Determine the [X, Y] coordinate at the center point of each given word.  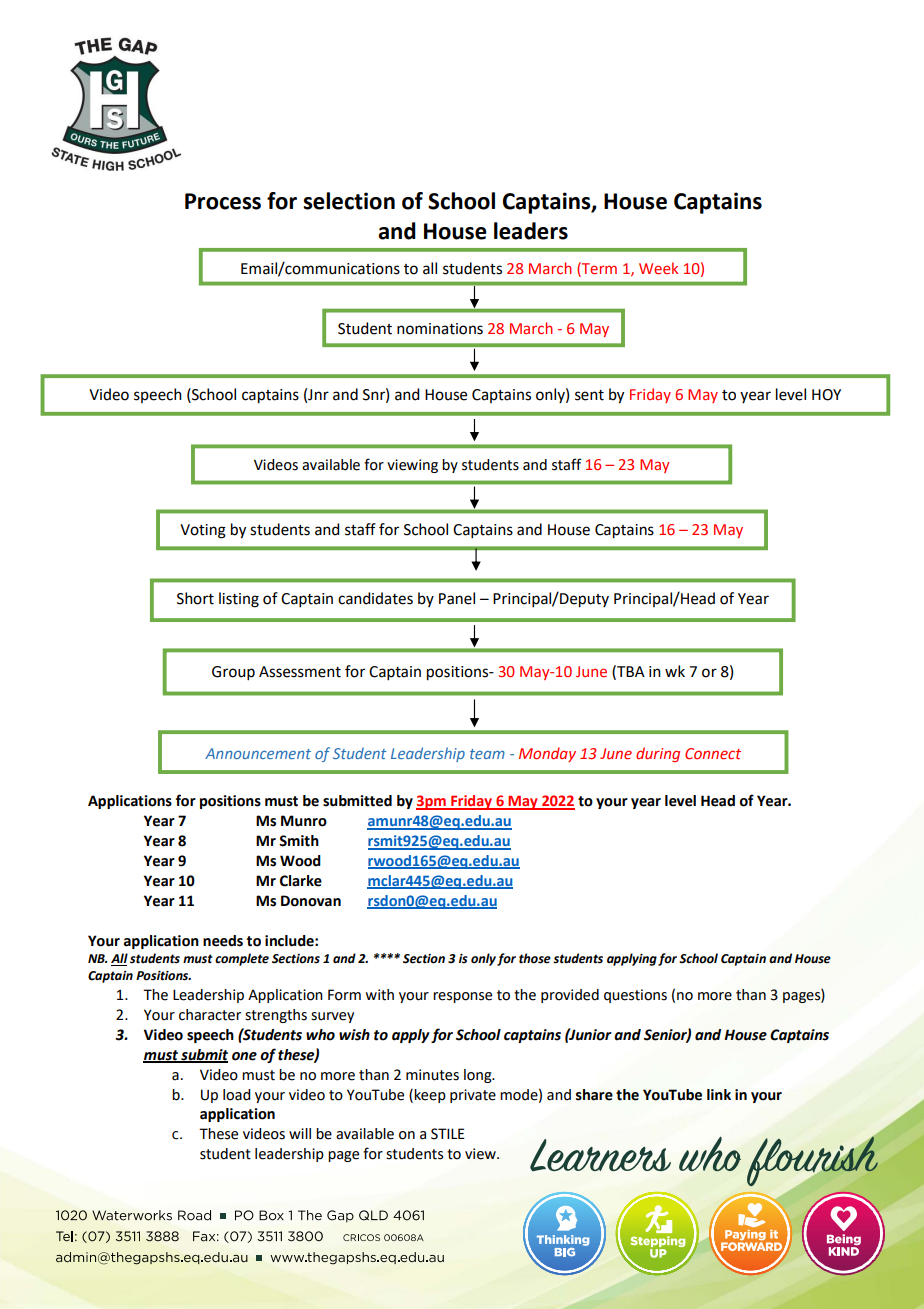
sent [589, 395]
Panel [457, 598]
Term [598, 268]
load [236, 1095]
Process [223, 201]
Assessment [300, 672]
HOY [826, 395]
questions [635, 996]
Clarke [301, 881]
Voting [203, 531]
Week [658, 268]
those [535, 958]
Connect [713, 753]
